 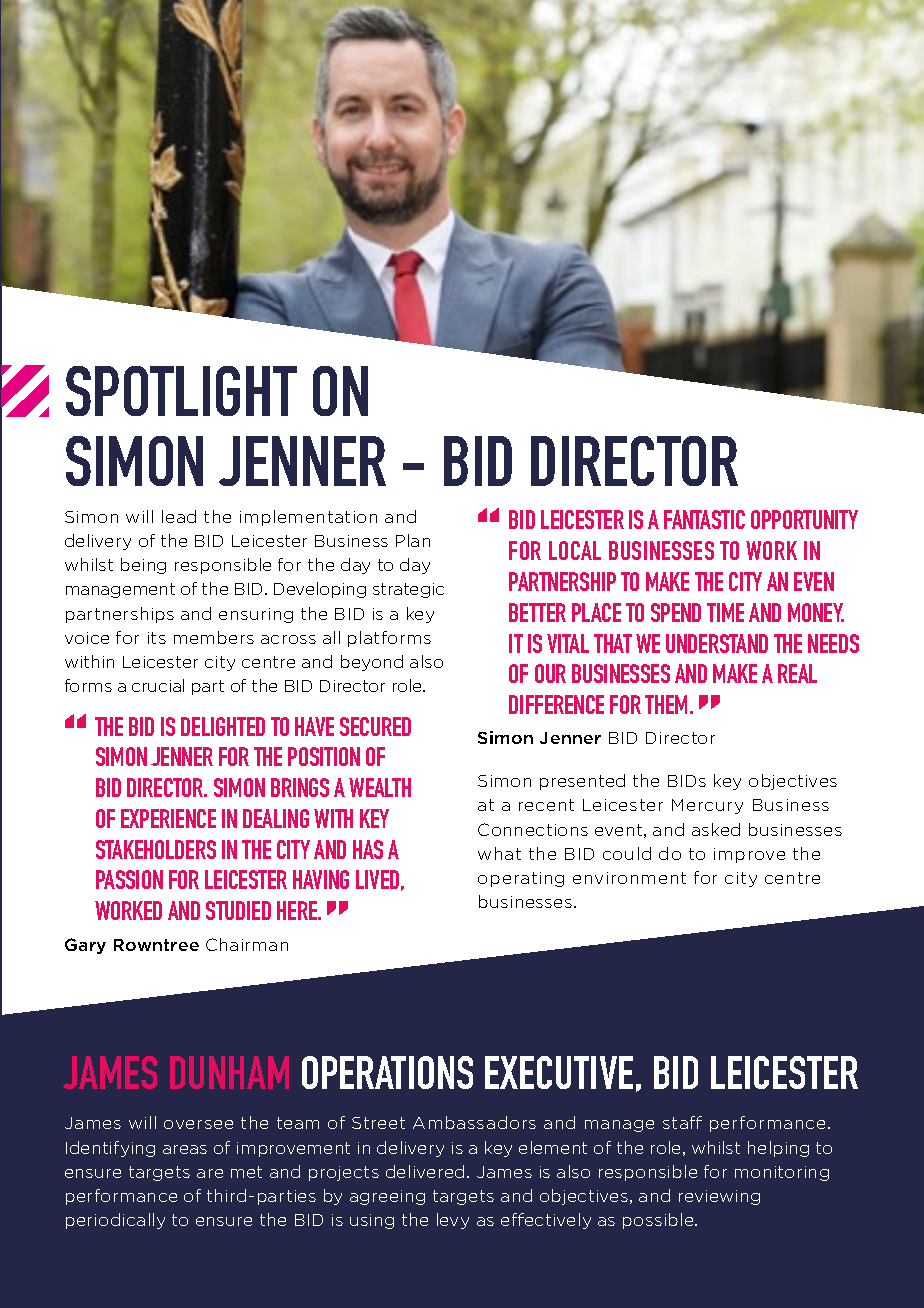 I want to click on SPOTLIGHT, so click(x=181, y=391).
